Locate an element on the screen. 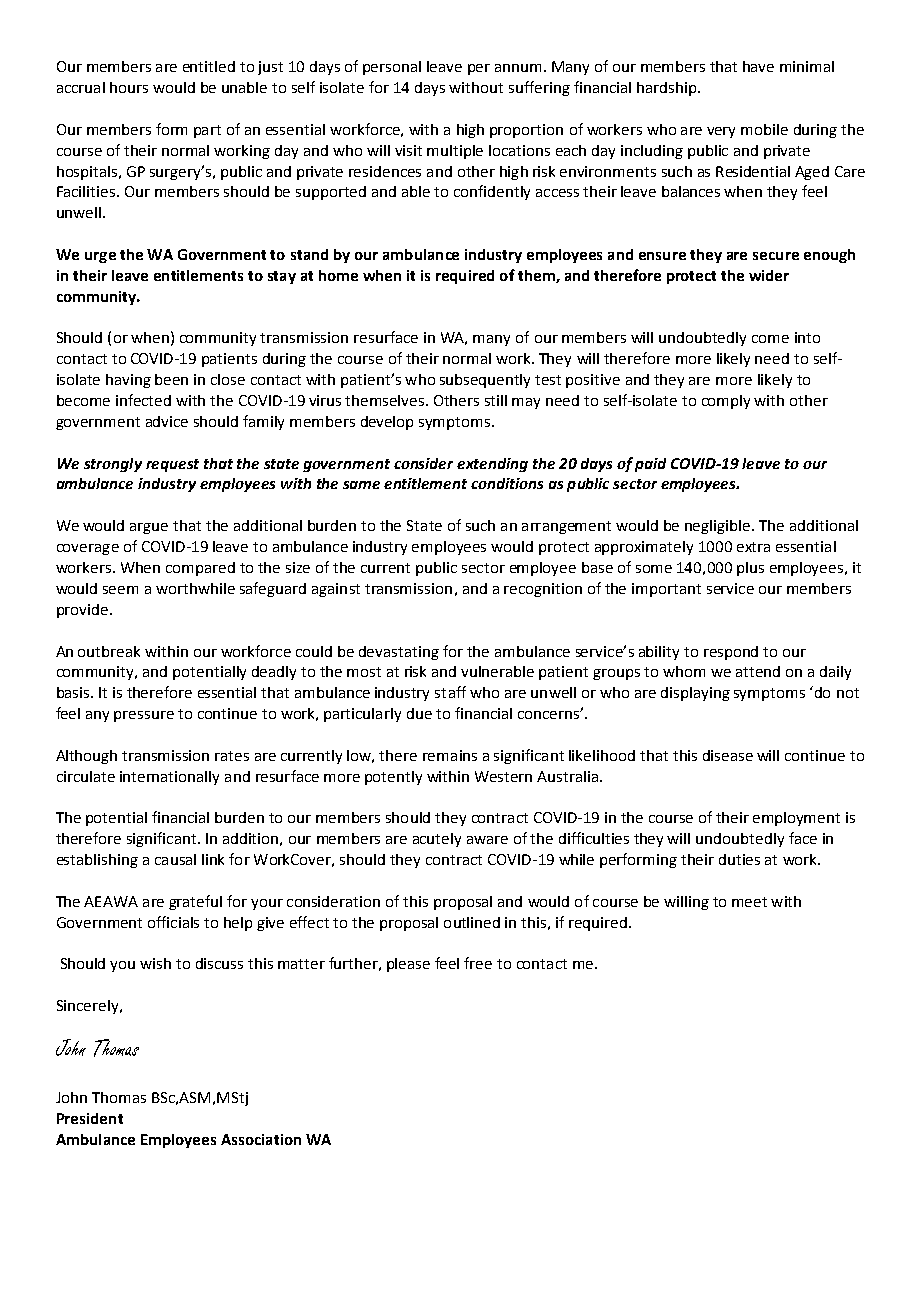 This screenshot has height=1308, width=924. Association is located at coordinates (261, 1139).
